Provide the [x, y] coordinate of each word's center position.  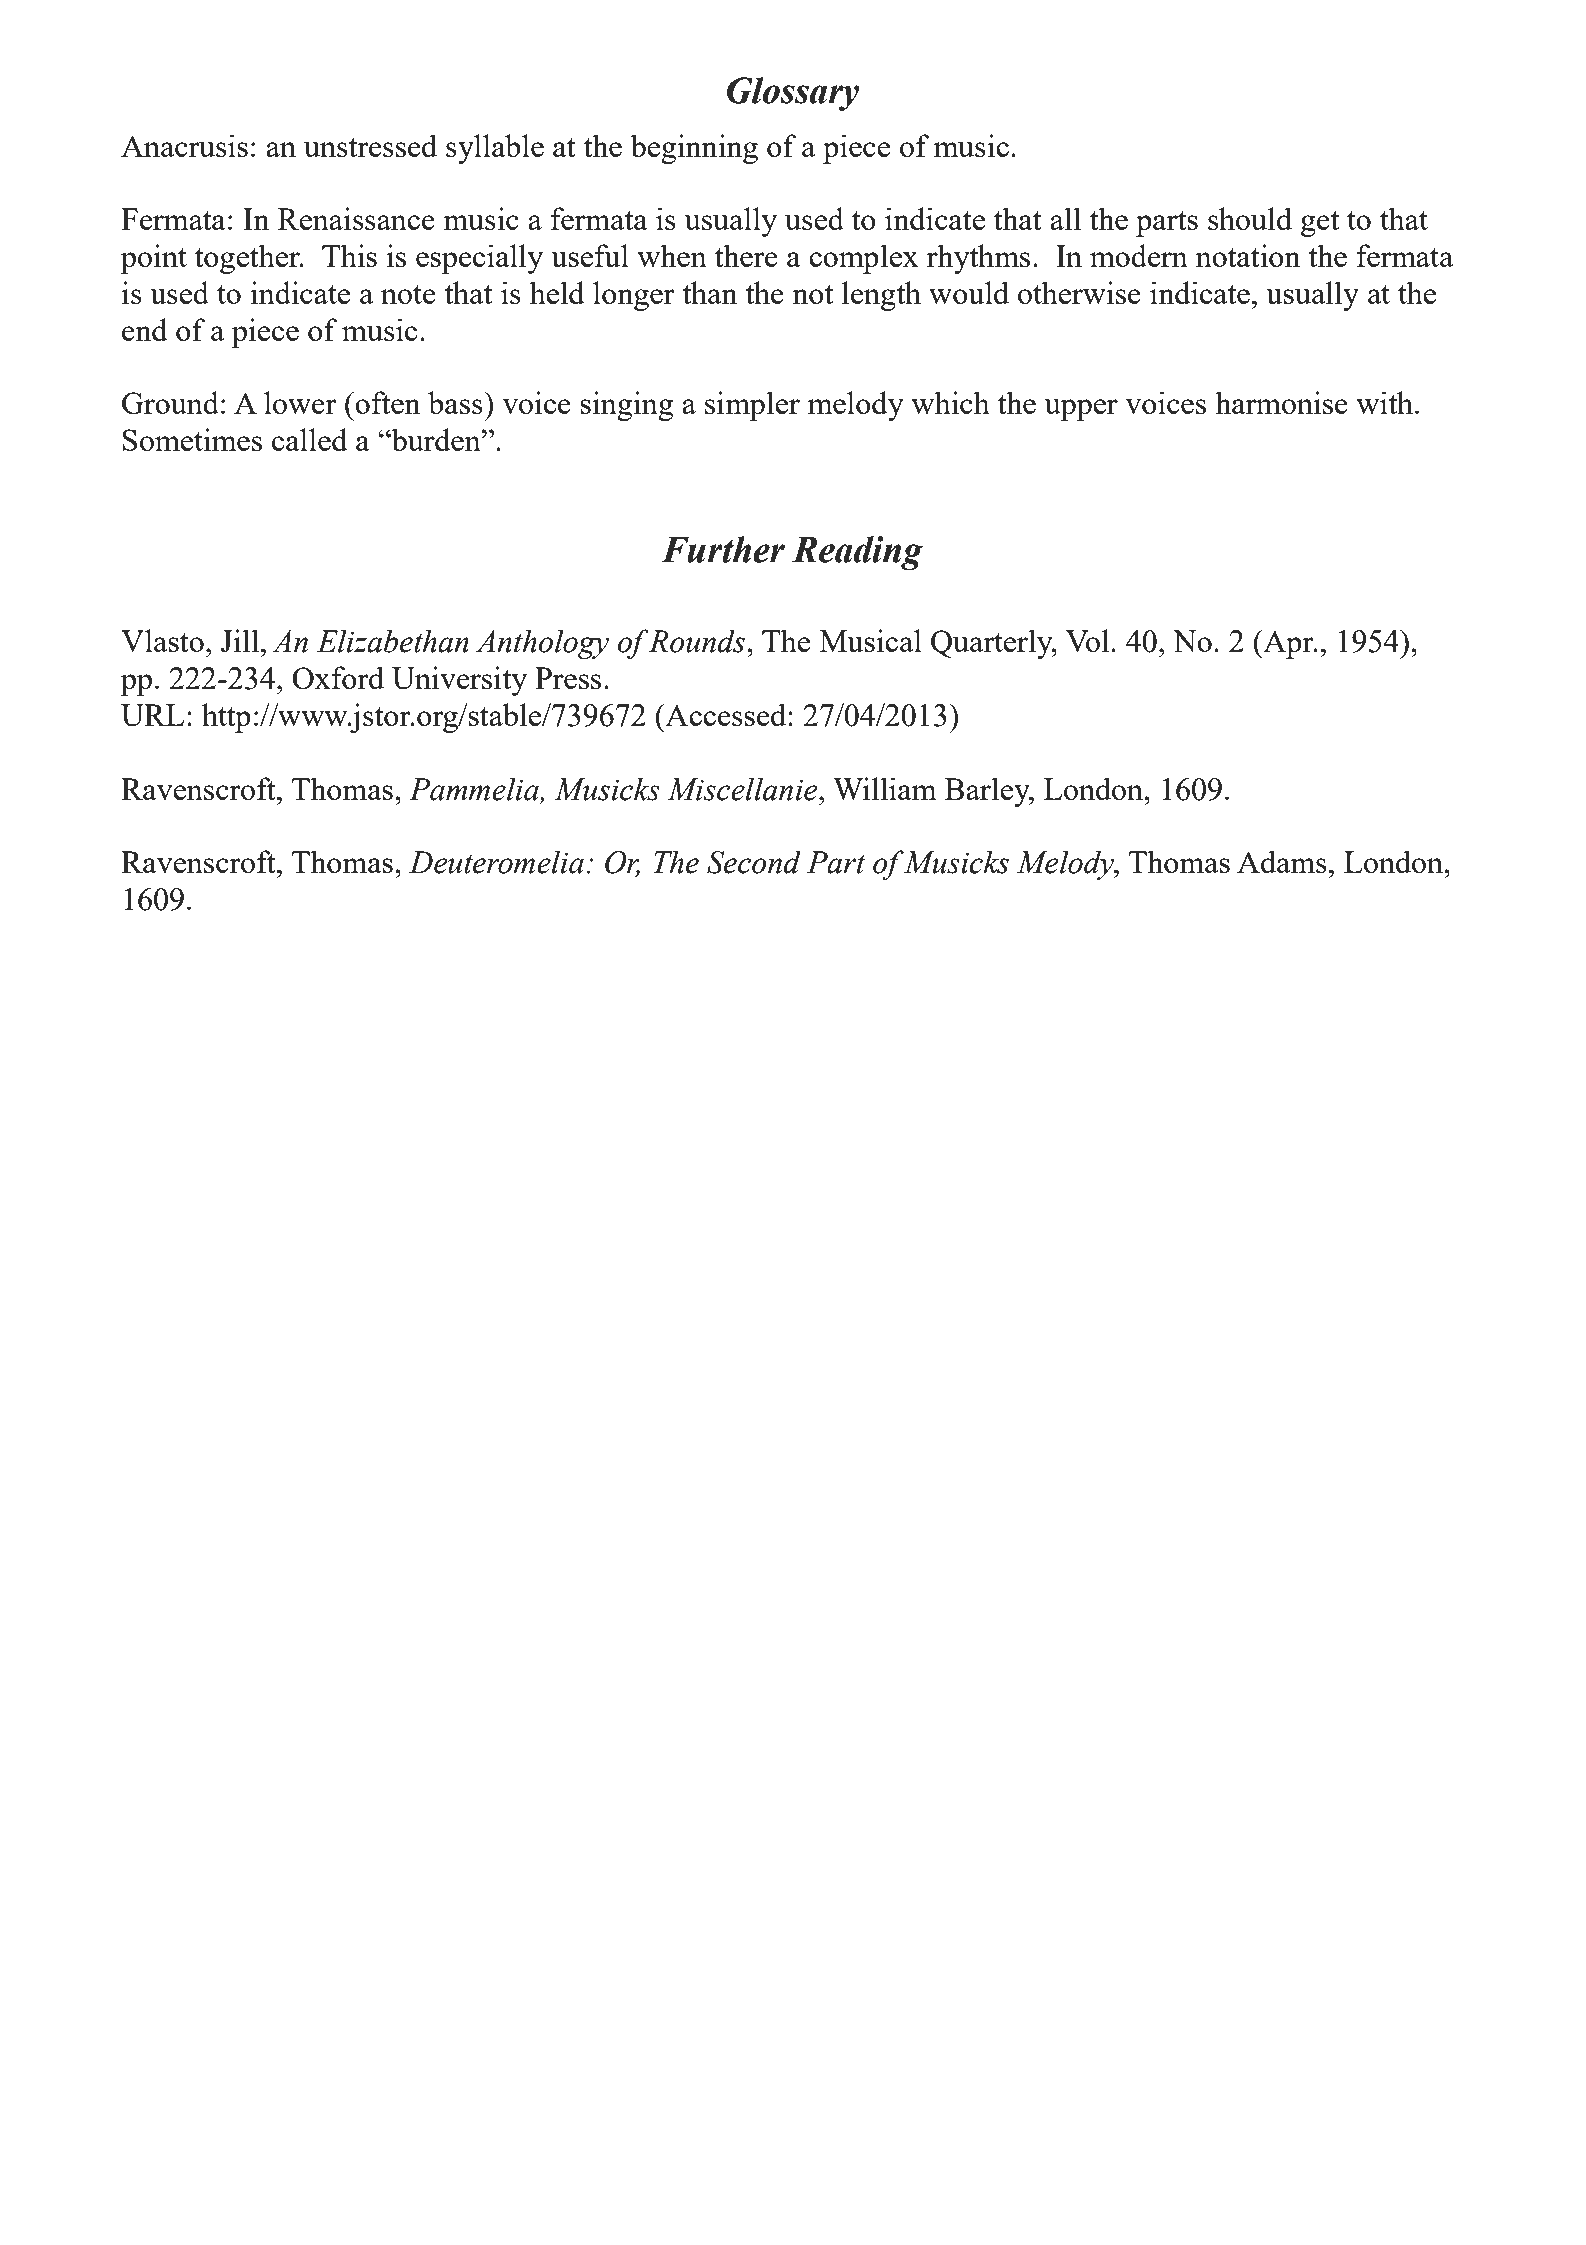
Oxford [338, 677]
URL [152, 715]
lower [300, 402]
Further [723, 549]
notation [1248, 255]
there [746, 255]
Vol [1088, 640]
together [248, 259]
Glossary [793, 94]
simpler [752, 406]
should [1250, 218]
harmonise [1281, 402]
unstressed [370, 145]
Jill [240, 640]
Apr [1288, 644]
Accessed [726, 714]
